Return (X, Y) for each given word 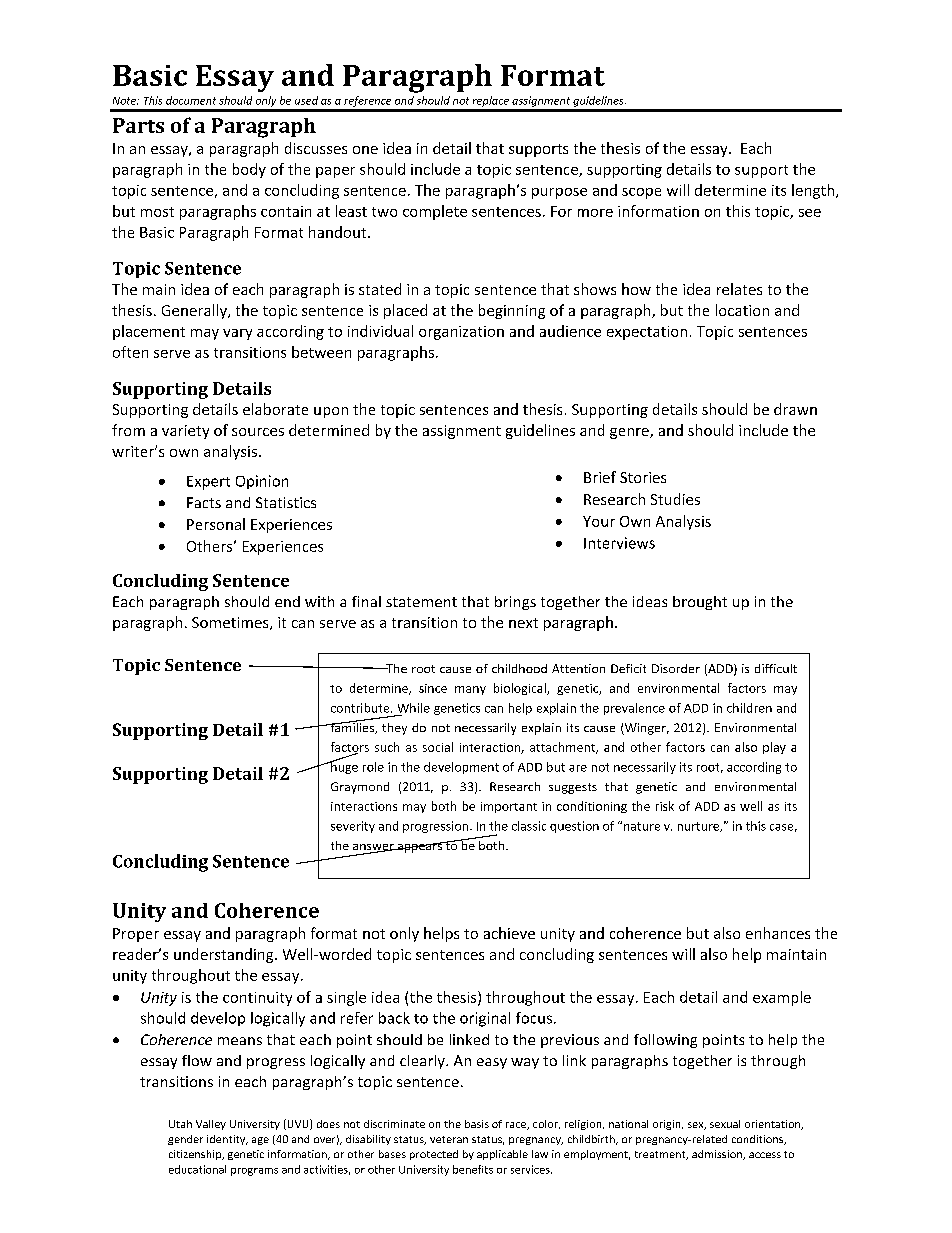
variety (185, 432)
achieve (509, 933)
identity (227, 1140)
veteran (449, 1139)
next (523, 623)
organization (461, 333)
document (191, 100)
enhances (778, 933)
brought (700, 603)
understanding (225, 955)
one (365, 150)
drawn (795, 409)
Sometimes (231, 623)
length (813, 191)
